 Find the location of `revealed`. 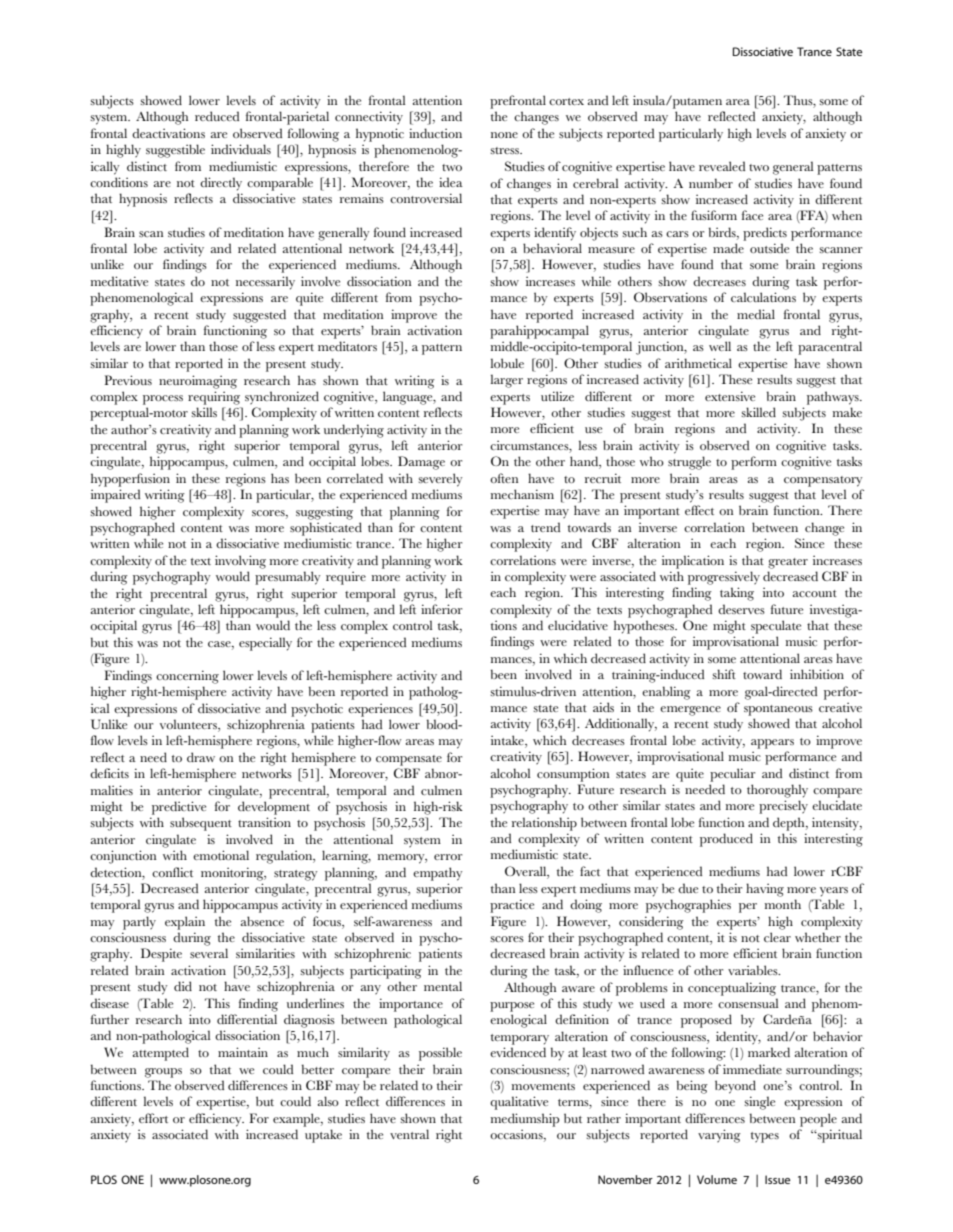

revealed is located at coordinates (722, 166).
